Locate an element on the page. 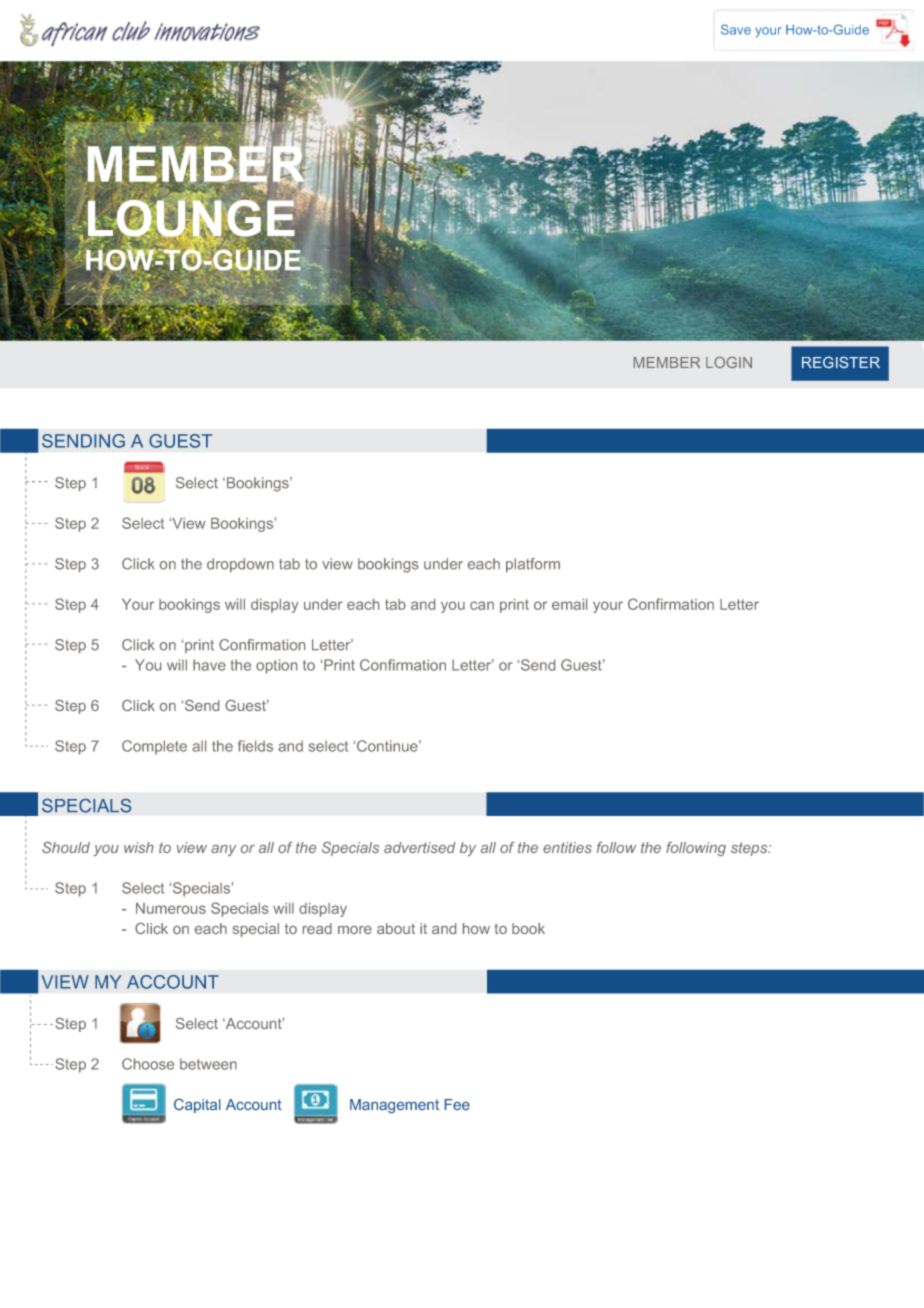 The image size is (924, 1308). entities is located at coordinates (567, 847).
